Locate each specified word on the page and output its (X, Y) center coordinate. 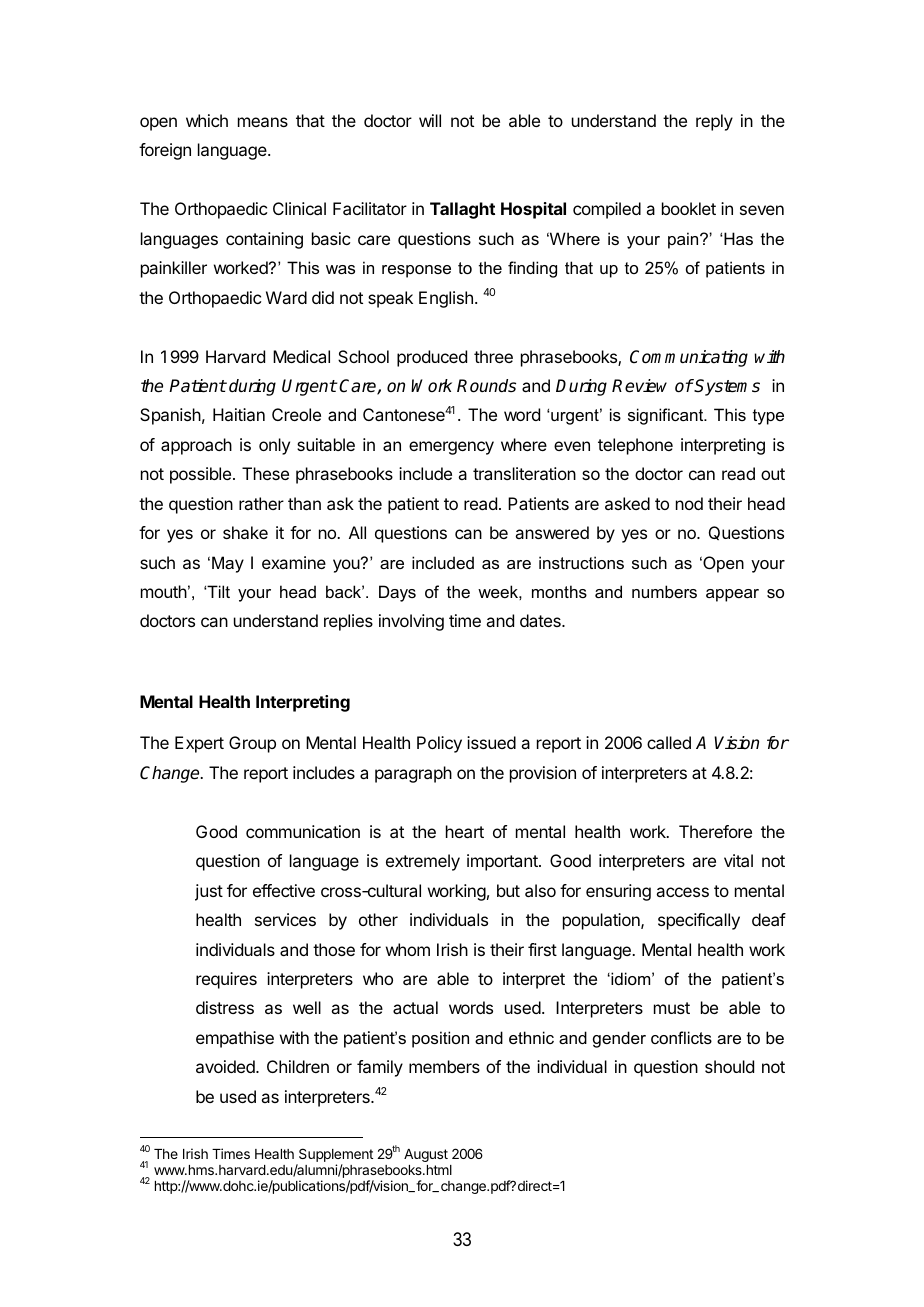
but (508, 890)
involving (411, 622)
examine (294, 562)
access (682, 892)
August (426, 1155)
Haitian (239, 414)
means (263, 122)
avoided (226, 1066)
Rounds (486, 386)
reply (714, 122)
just (209, 892)
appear (732, 595)
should (729, 1066)
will (430, 120)
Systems (727, 387)
